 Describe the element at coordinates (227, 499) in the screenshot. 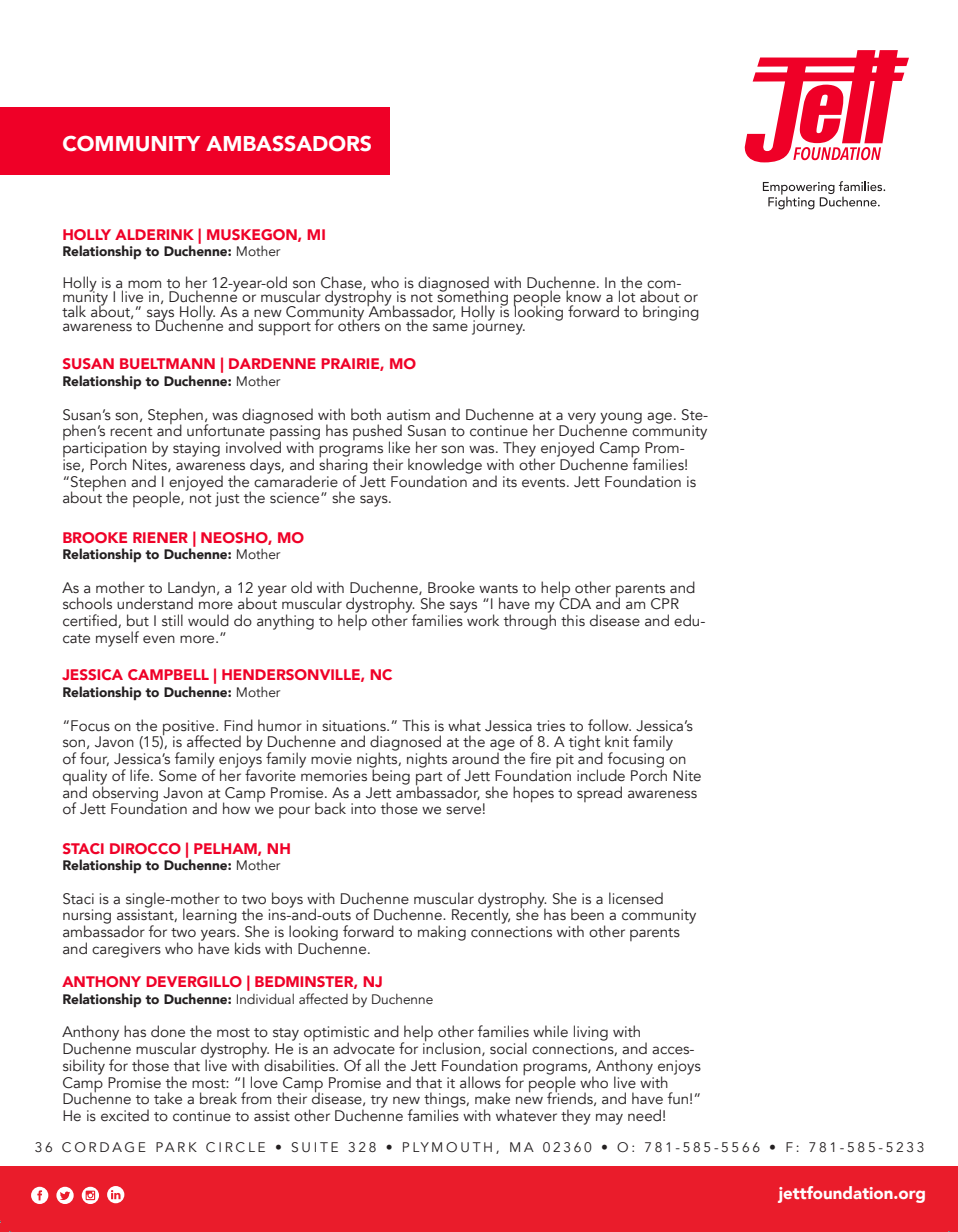

I see `just` at that location.
